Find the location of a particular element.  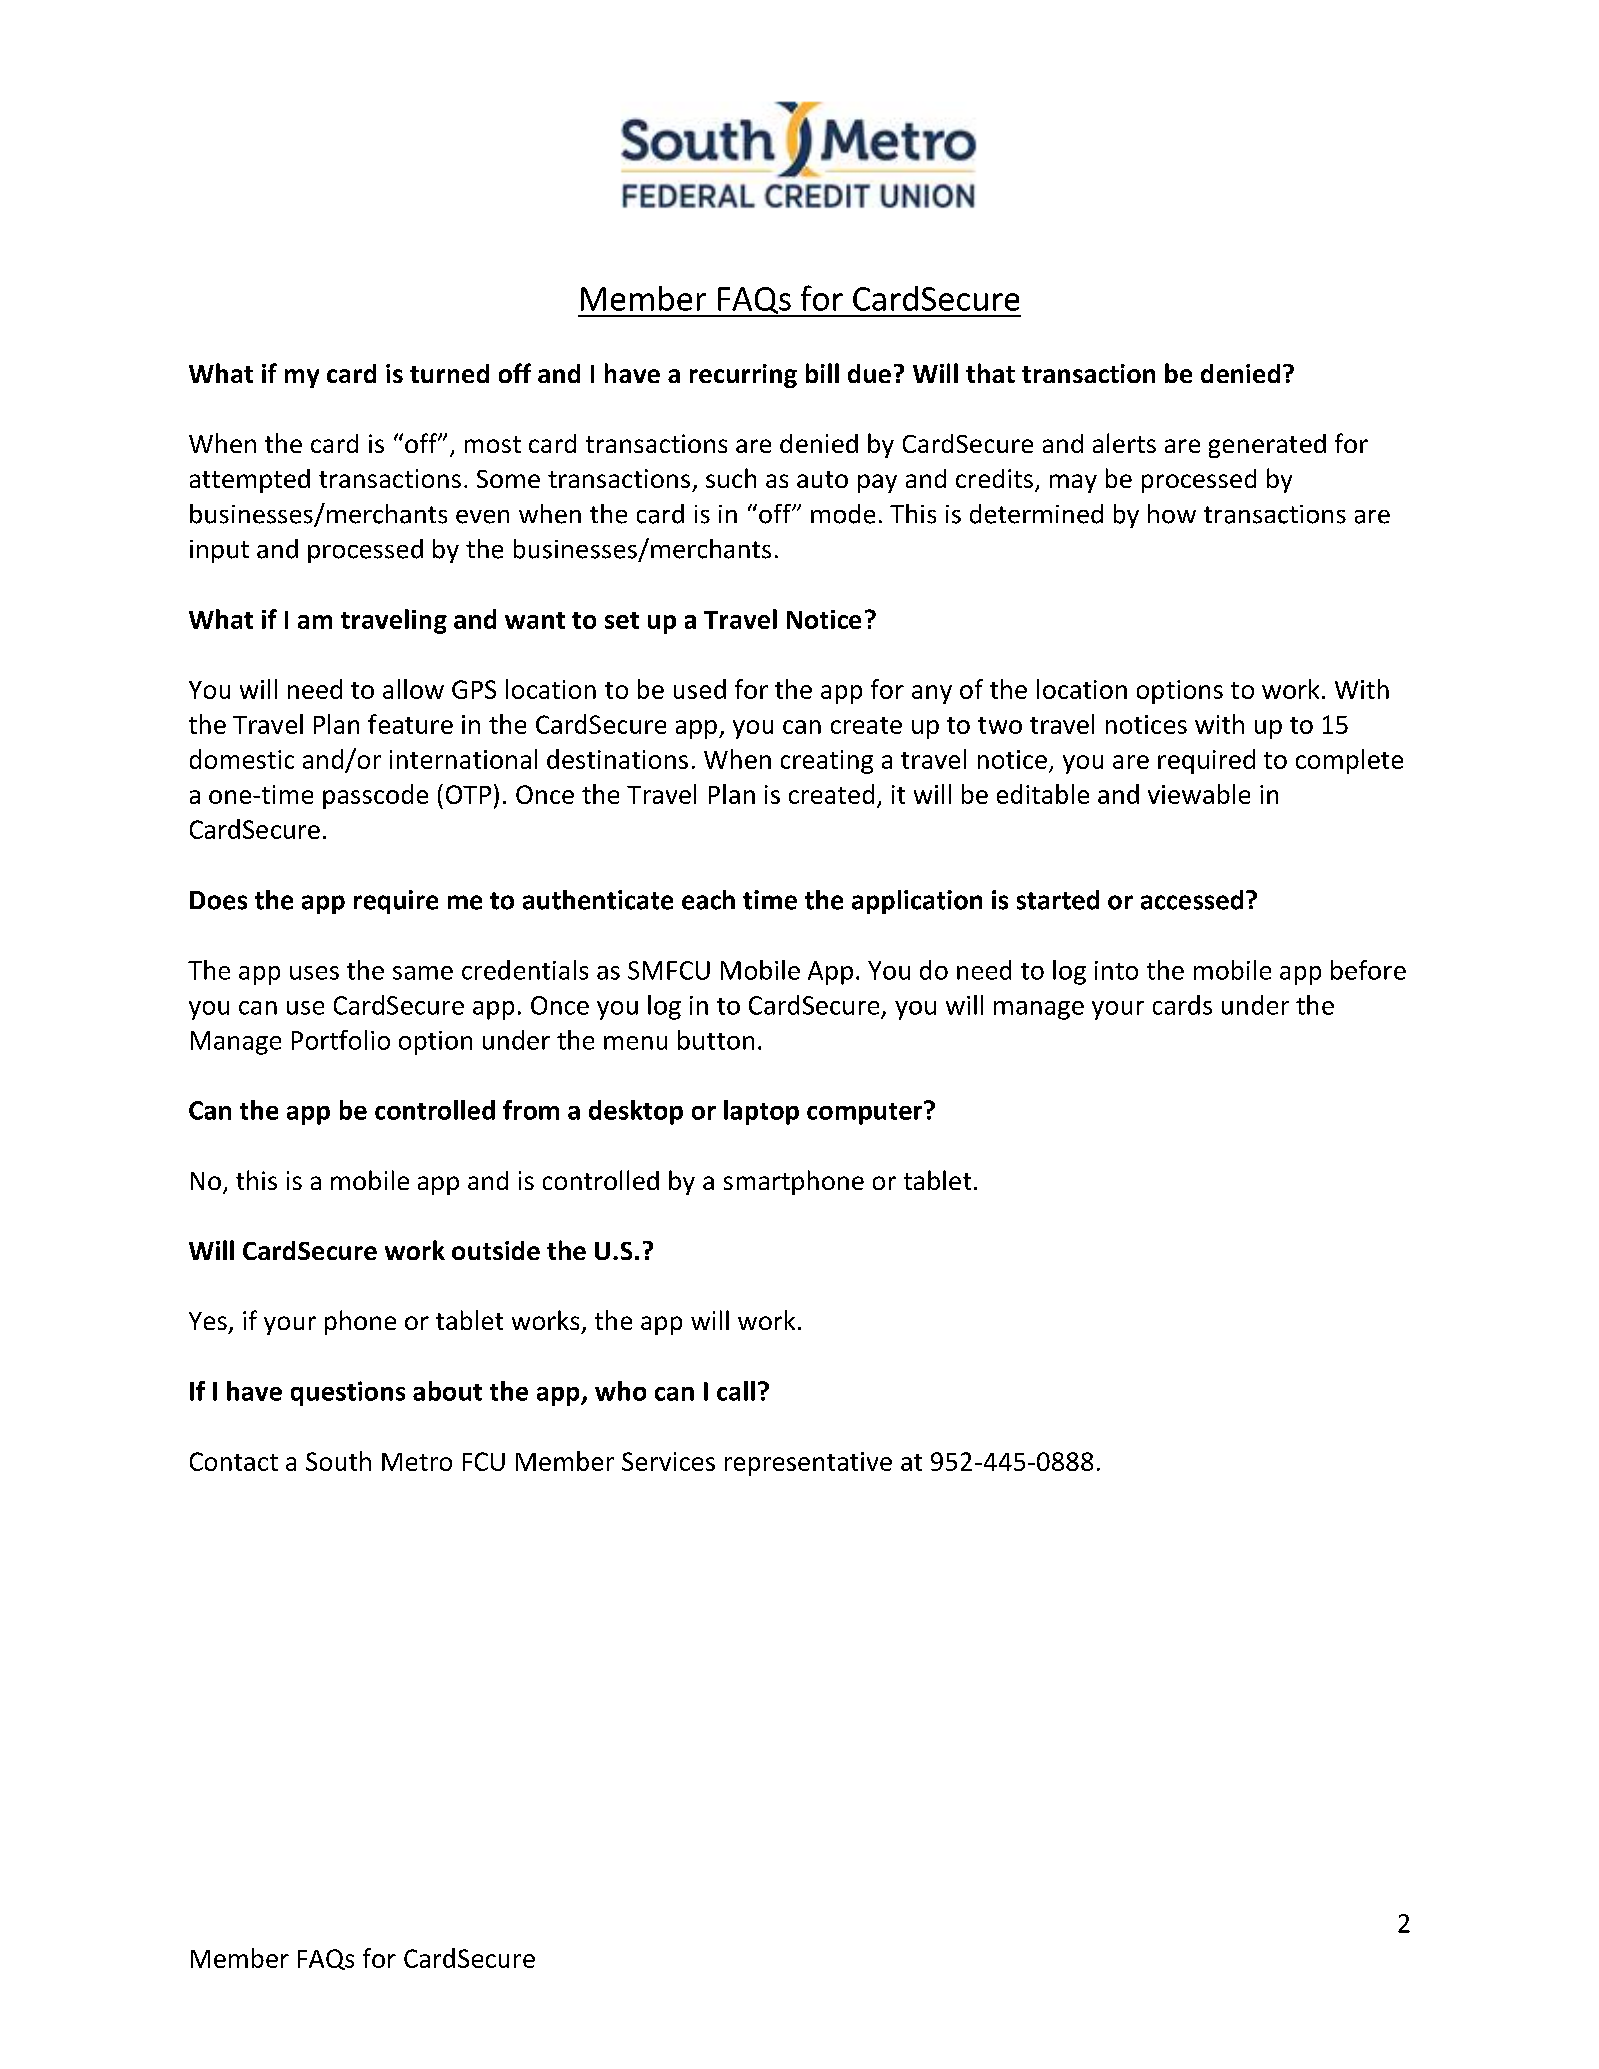

recurring is located at coordinates (743, 376).
